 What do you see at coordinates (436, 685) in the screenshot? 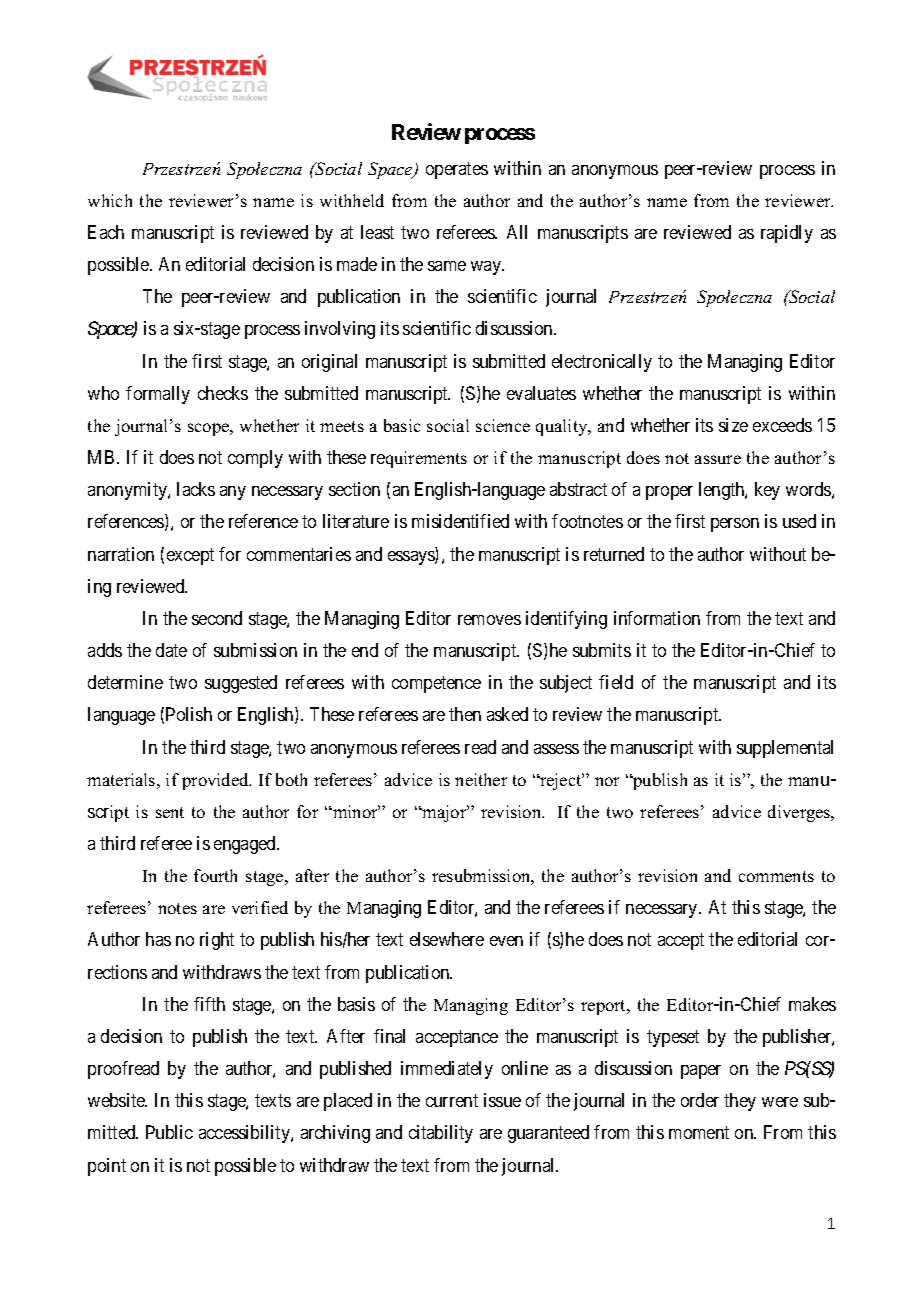
I see `competence` at bounding box center [436, 685].
